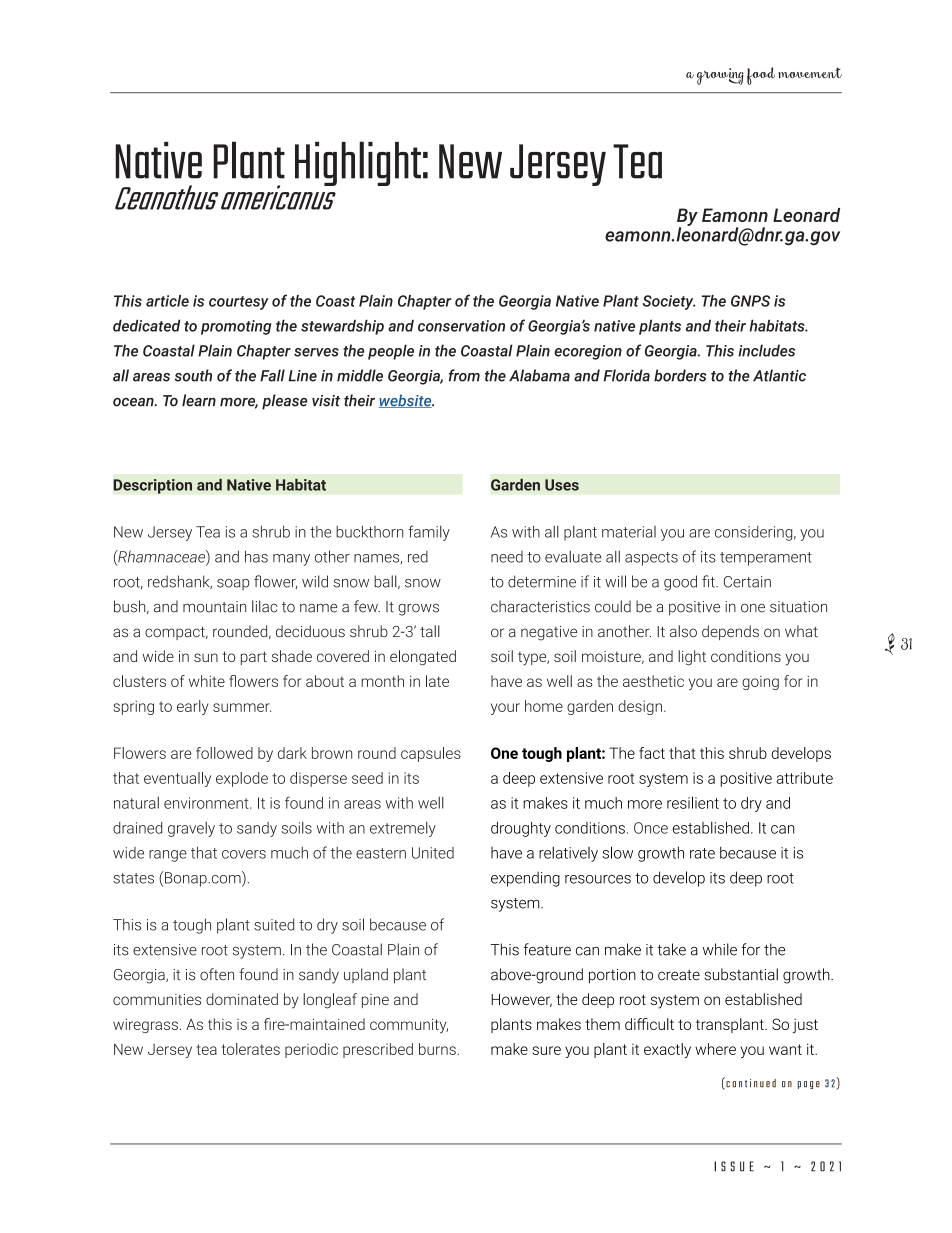 The height and width of the screenshot is (1233, 952). What do you see at coordinates (730, 632) in the screenshot?
I see `depends` at bounding box center [730, 632].
